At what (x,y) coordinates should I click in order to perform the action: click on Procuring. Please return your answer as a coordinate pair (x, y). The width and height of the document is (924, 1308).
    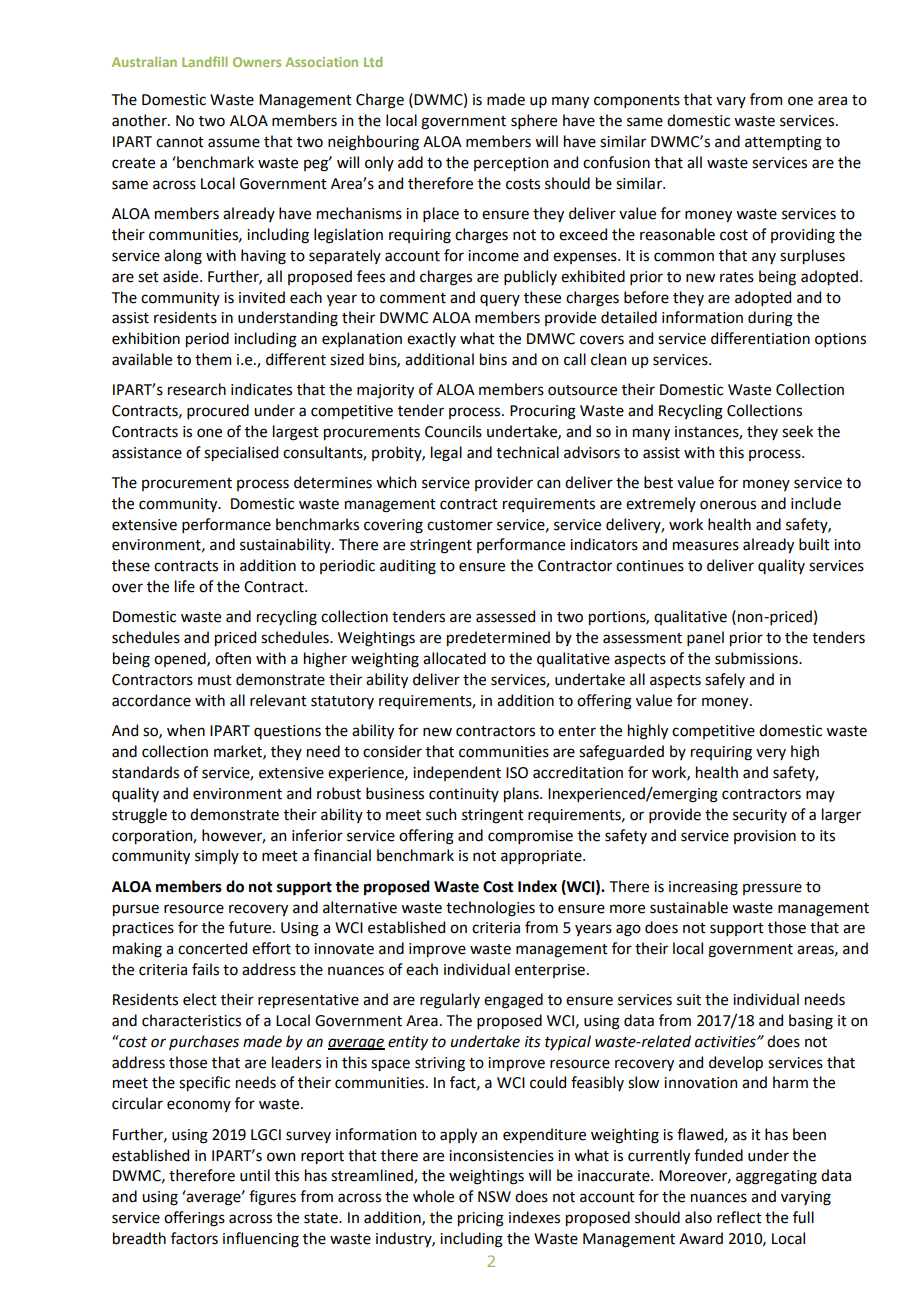
    Looking at the image, I should click on (543, 412).
